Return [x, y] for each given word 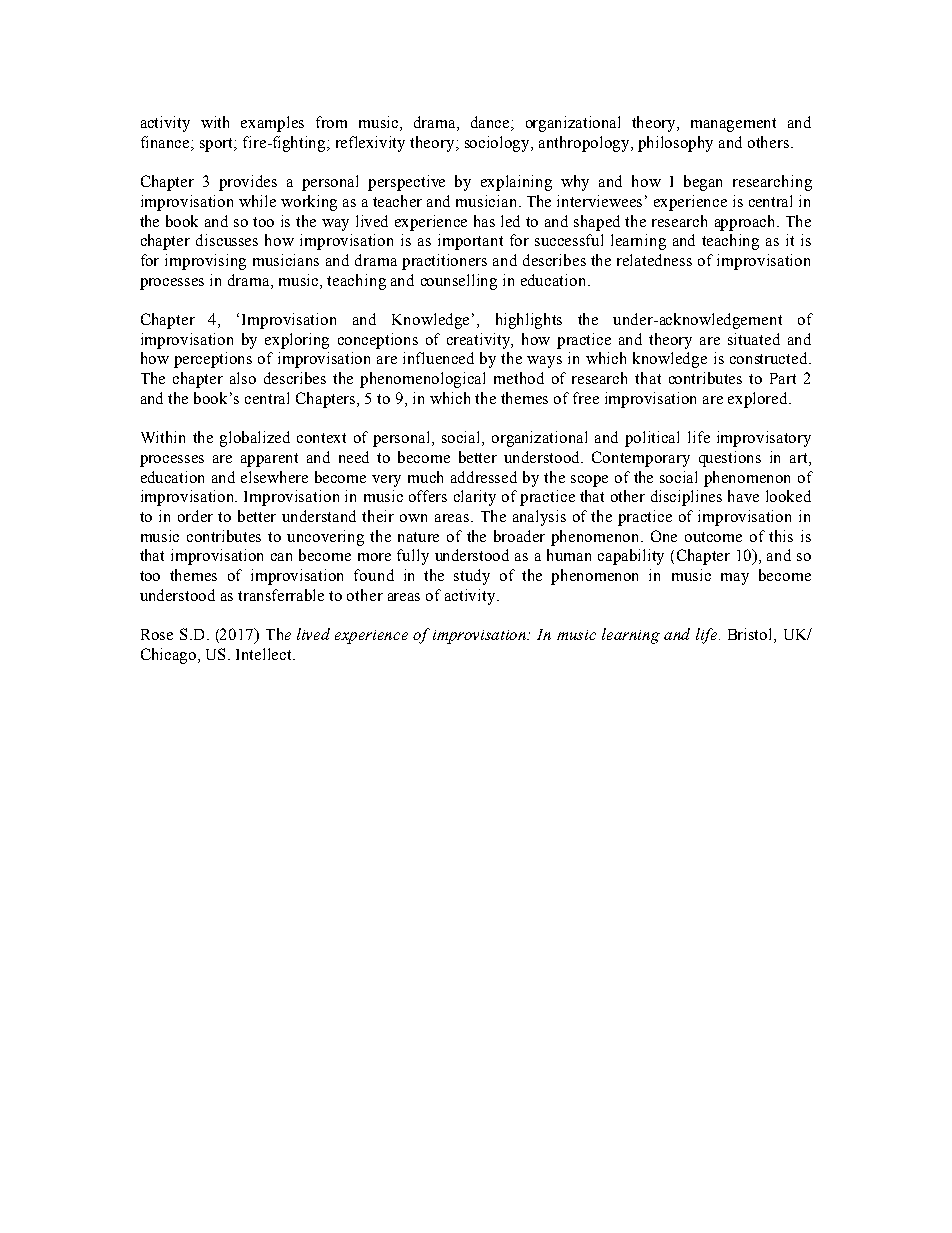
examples [272, 124]
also [243, 378]
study [472, 577]
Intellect [265, 654]
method [519, 378]
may [735, 579]
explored [759, 400]
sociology [499, 144]
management [733, 125]
